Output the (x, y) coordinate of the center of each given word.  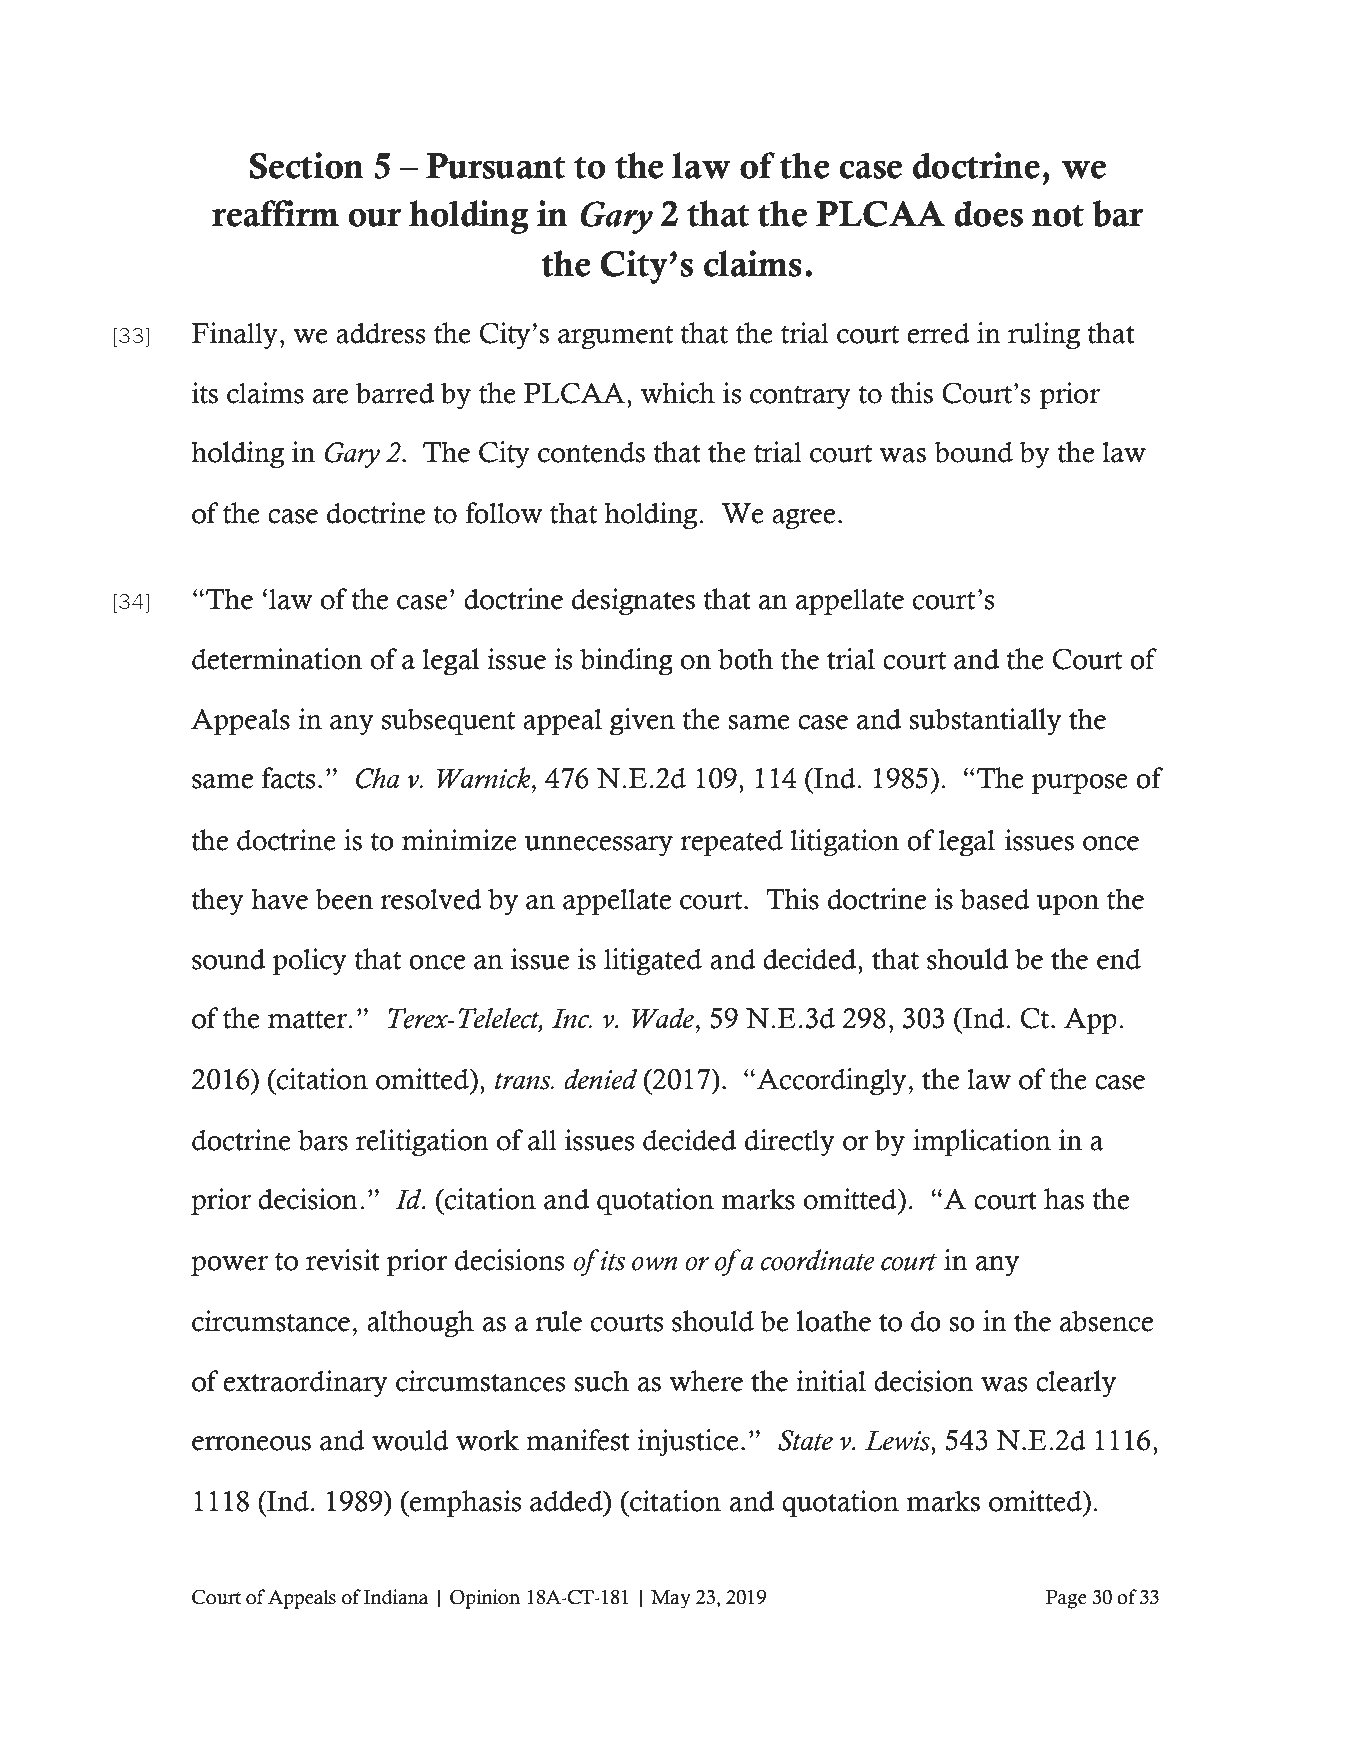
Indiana (396, 1597)
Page (1066, 1599)
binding (626, 662)
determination (277, 659)
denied (601, 1079)
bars (323, 1140)
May (671, 1599)
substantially (985, 722)
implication (982, 1143)
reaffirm (275, 213)
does (988, 213)
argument (615, 338)
